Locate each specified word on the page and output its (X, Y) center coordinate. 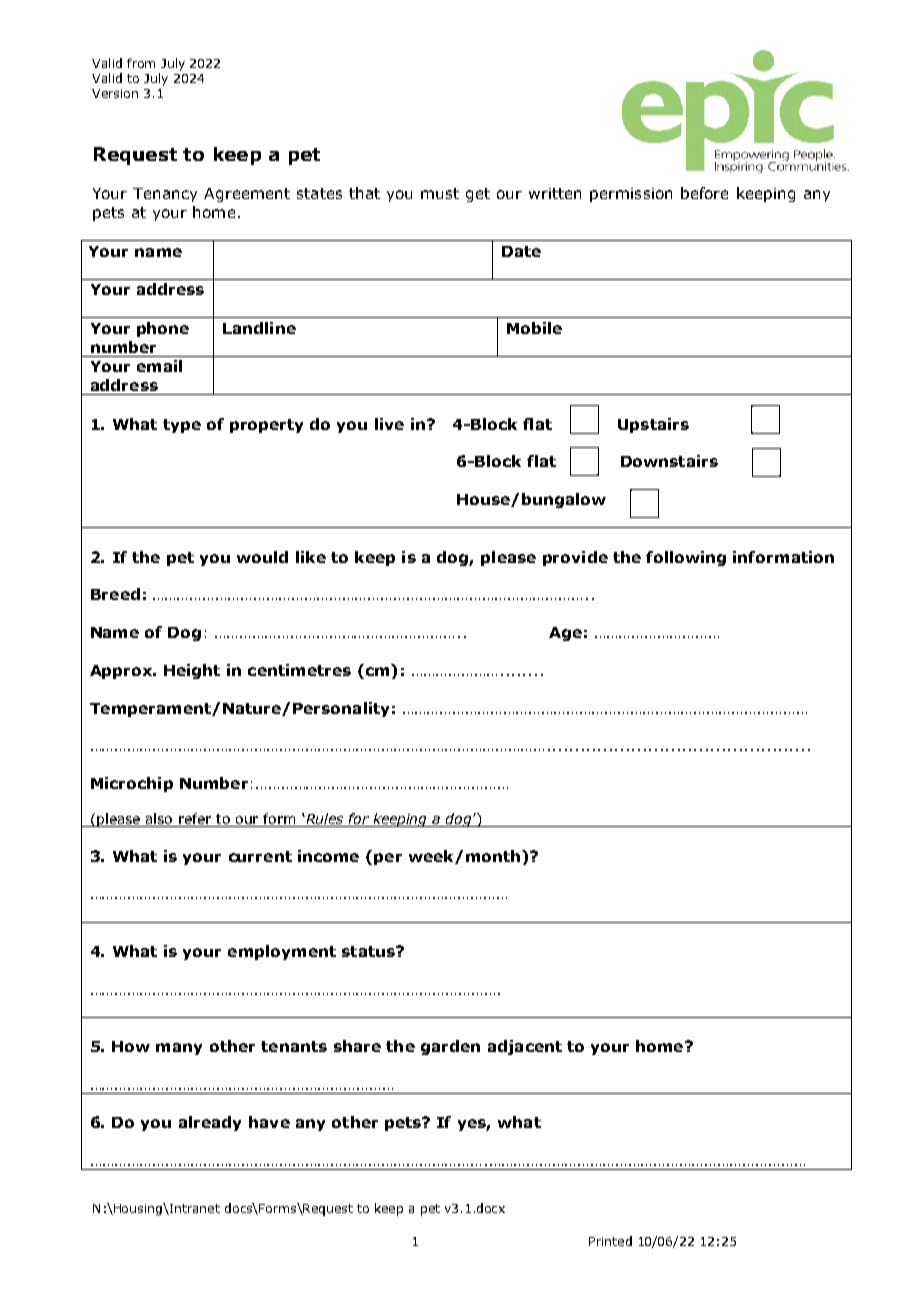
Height (192, 671)
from (141, 63)
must (440, 193)
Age (565, 634)
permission (631, 195)
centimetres (299, 670)
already (210, 1123)
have (269, 1122)
